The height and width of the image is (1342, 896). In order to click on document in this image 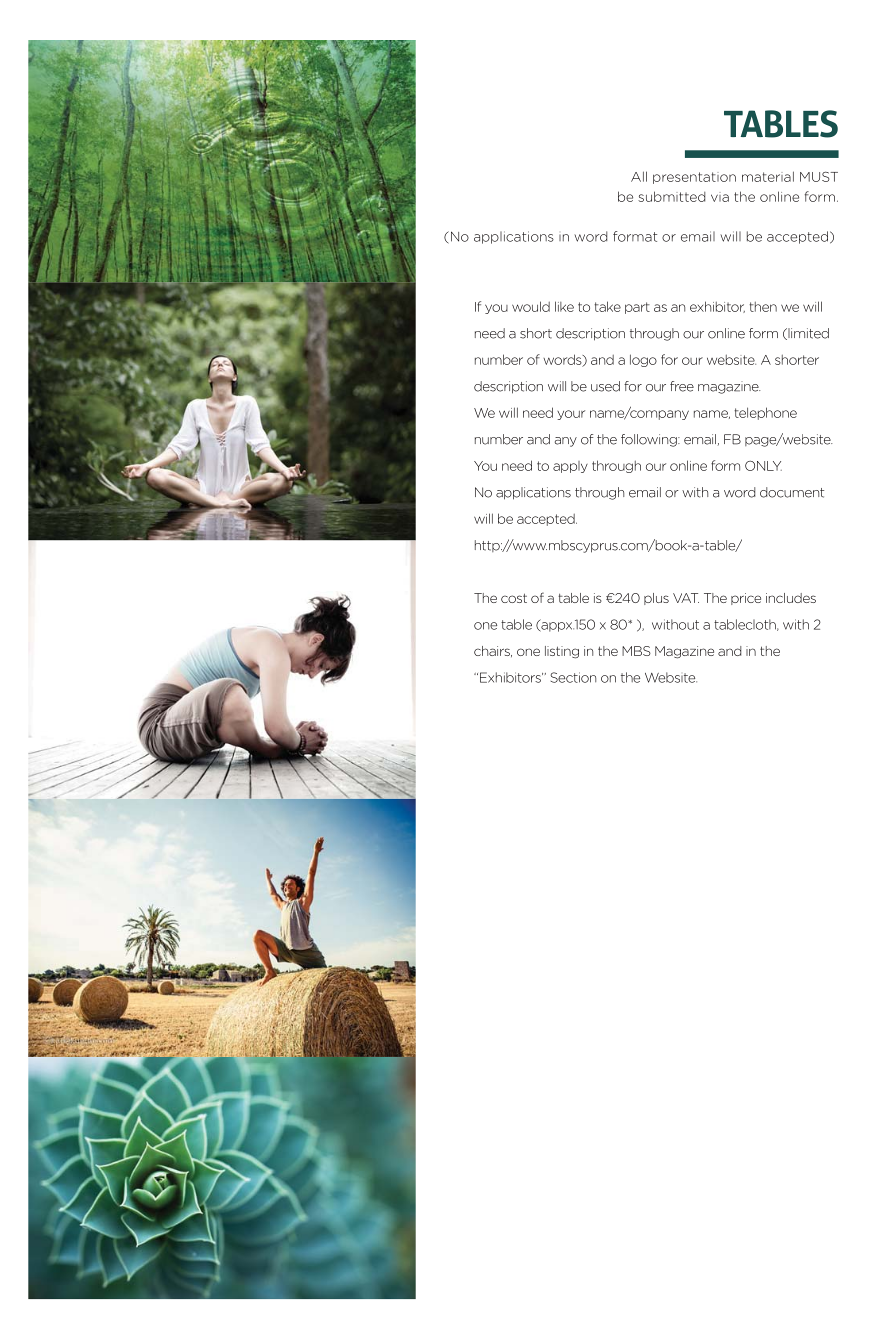, I will do `click(792, 492)`.
